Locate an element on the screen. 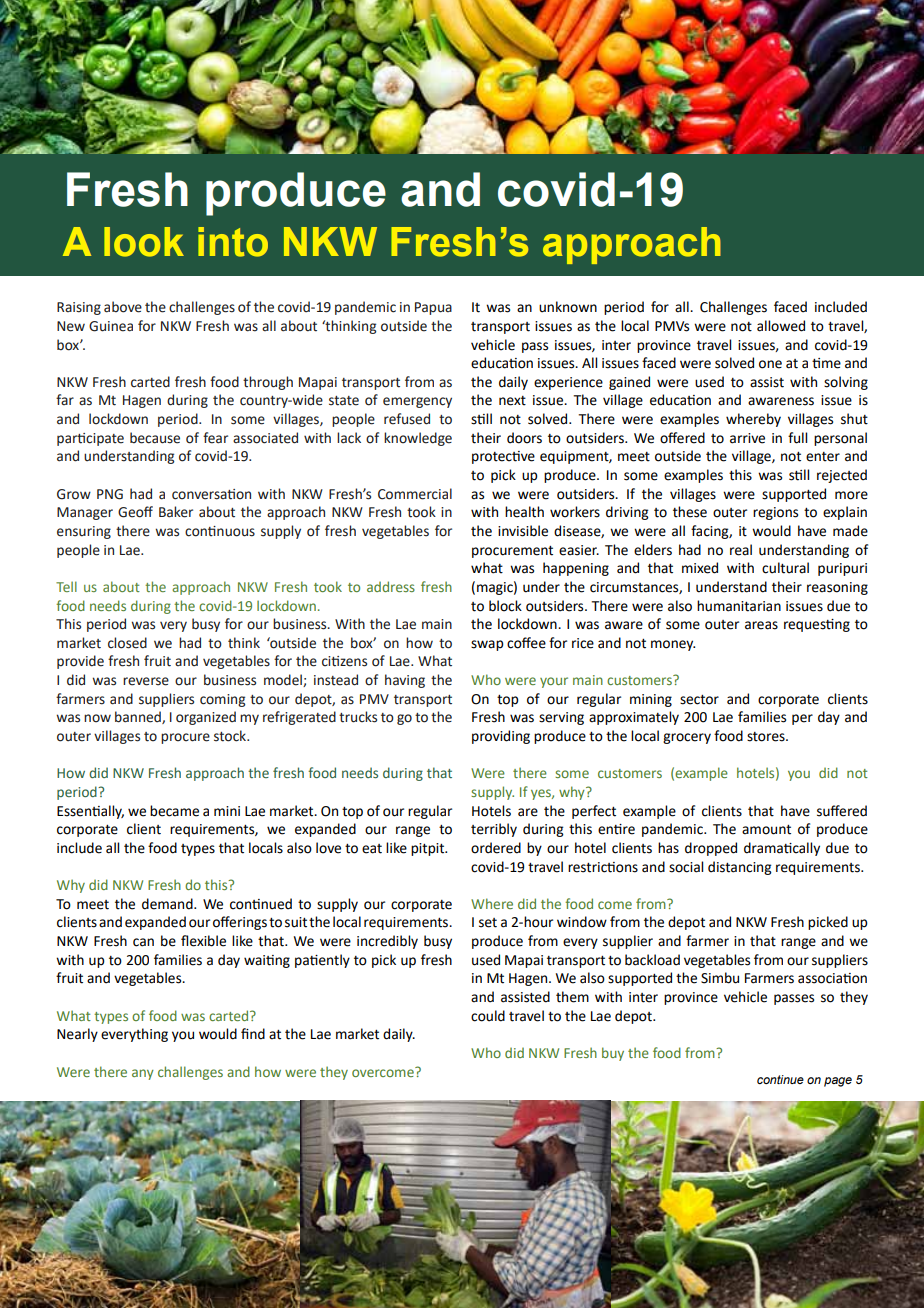 The image size is (924, 1308). look is located at coordinates (144, 242).
